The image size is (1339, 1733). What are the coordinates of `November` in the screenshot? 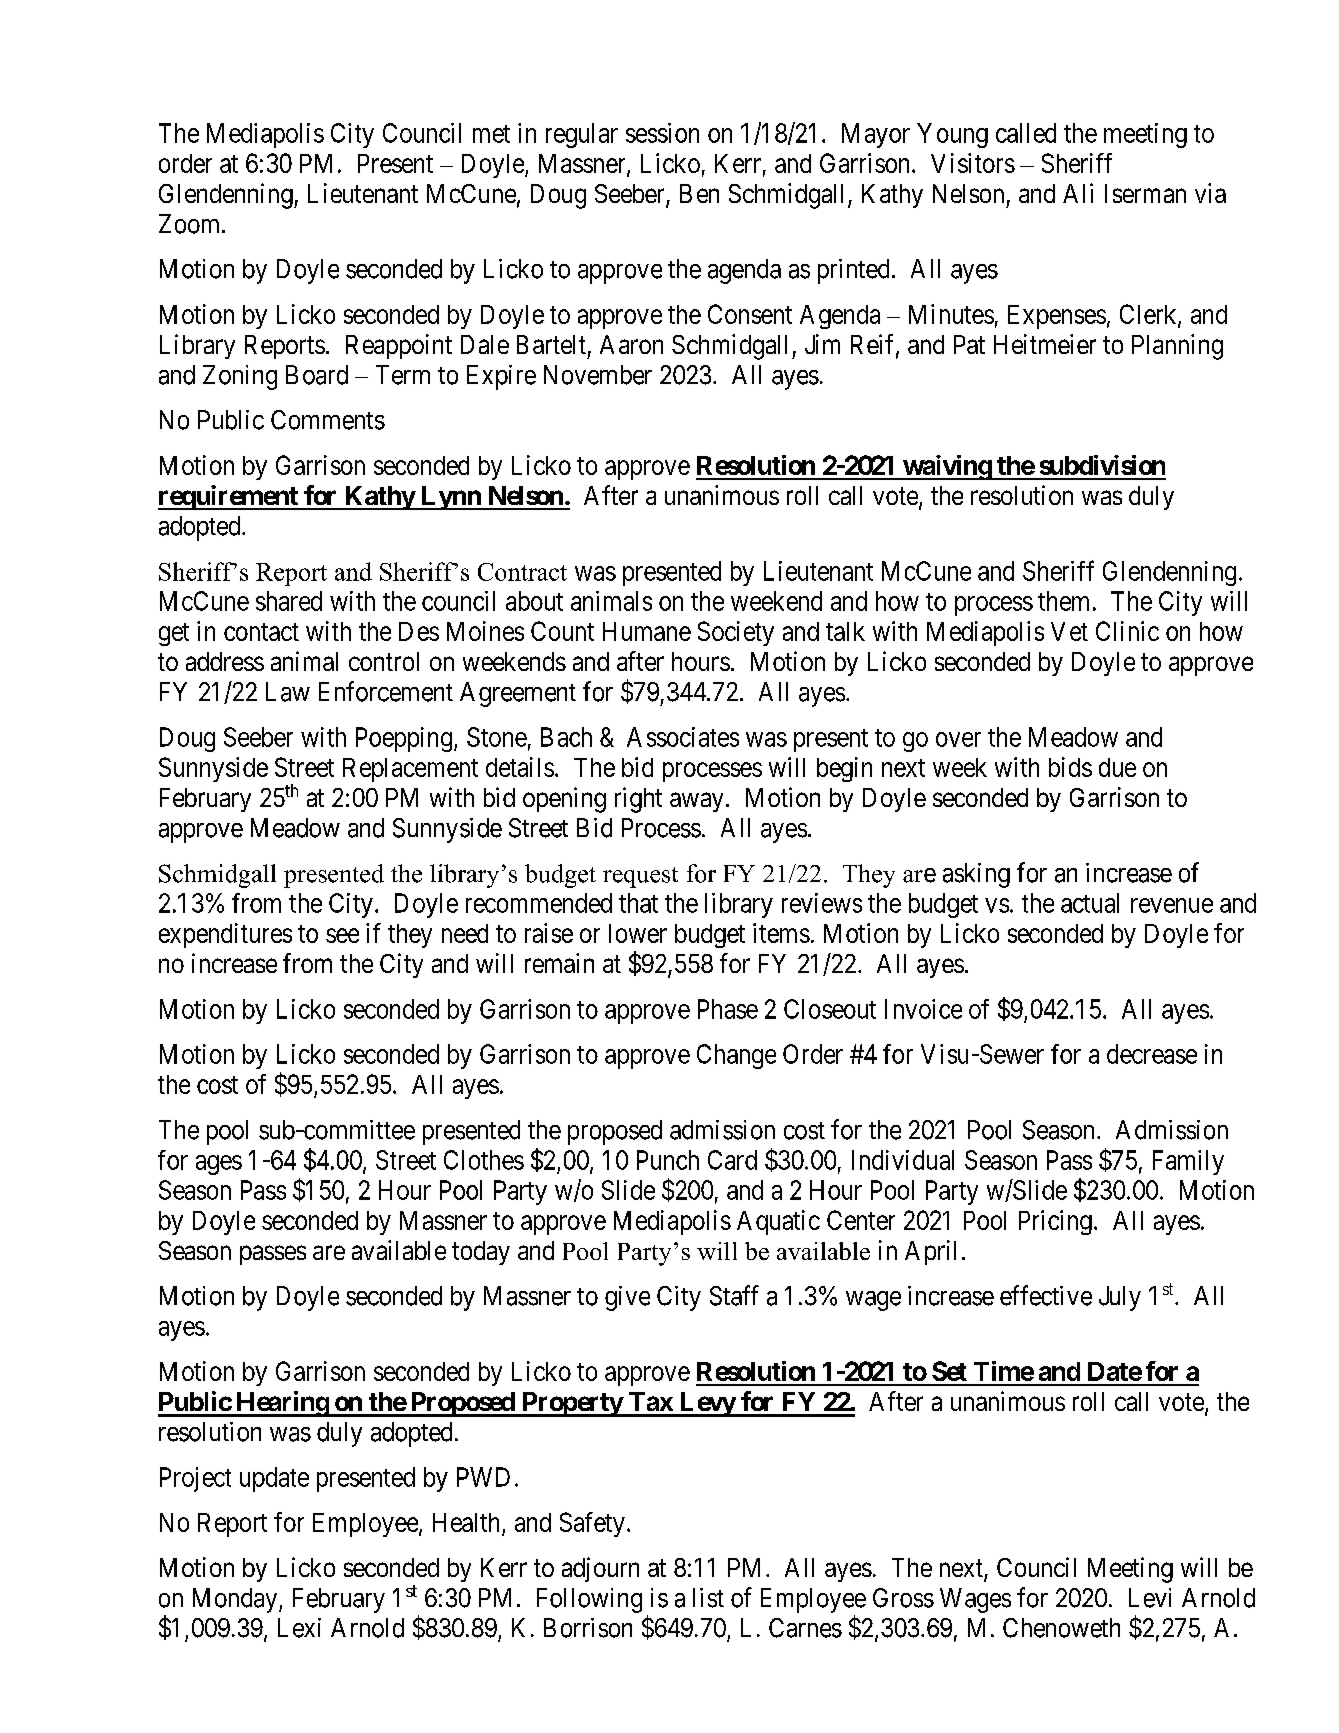 It's located at (598, 375).
